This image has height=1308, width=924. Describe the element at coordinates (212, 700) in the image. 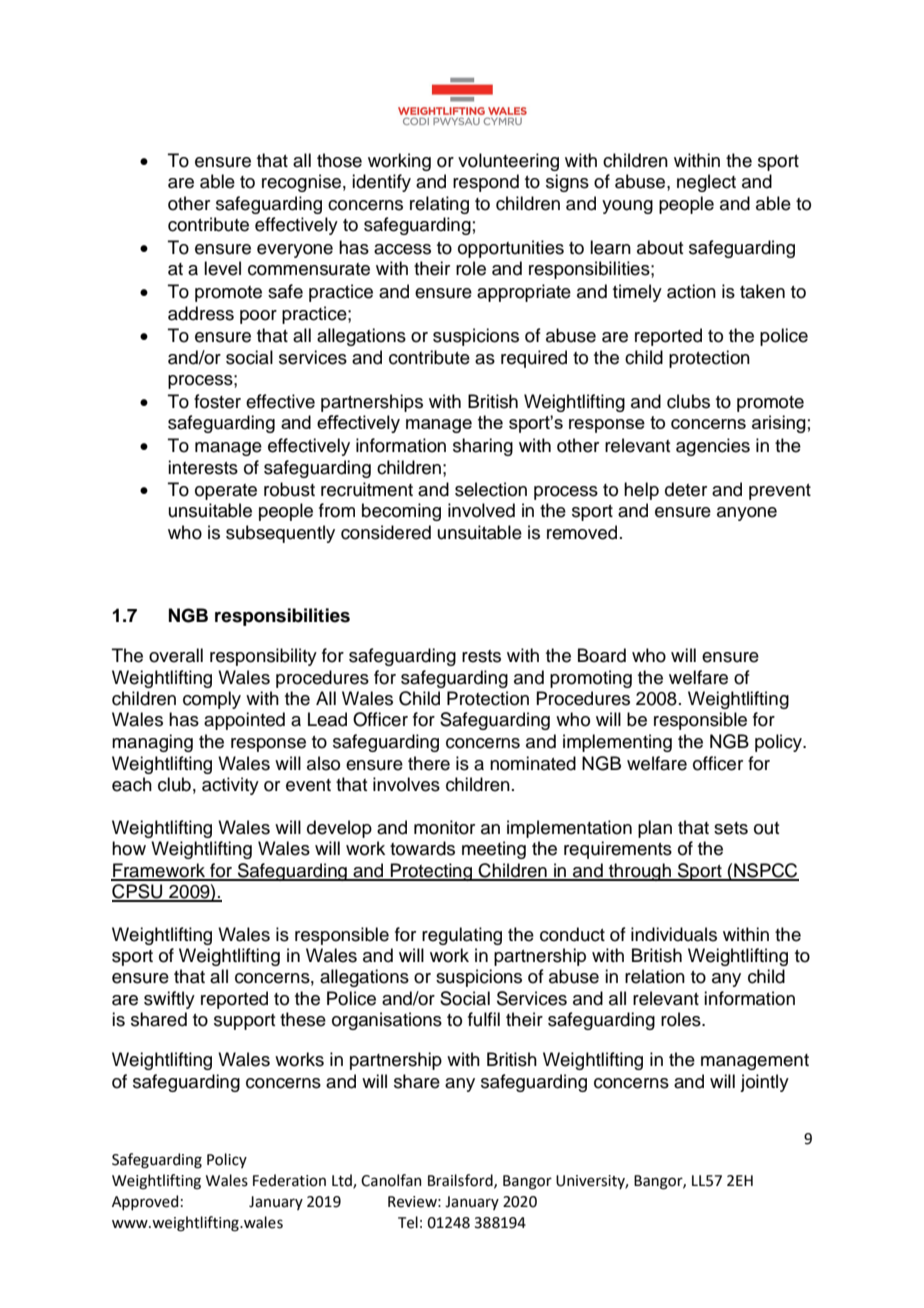

I see `comply` at that location.
